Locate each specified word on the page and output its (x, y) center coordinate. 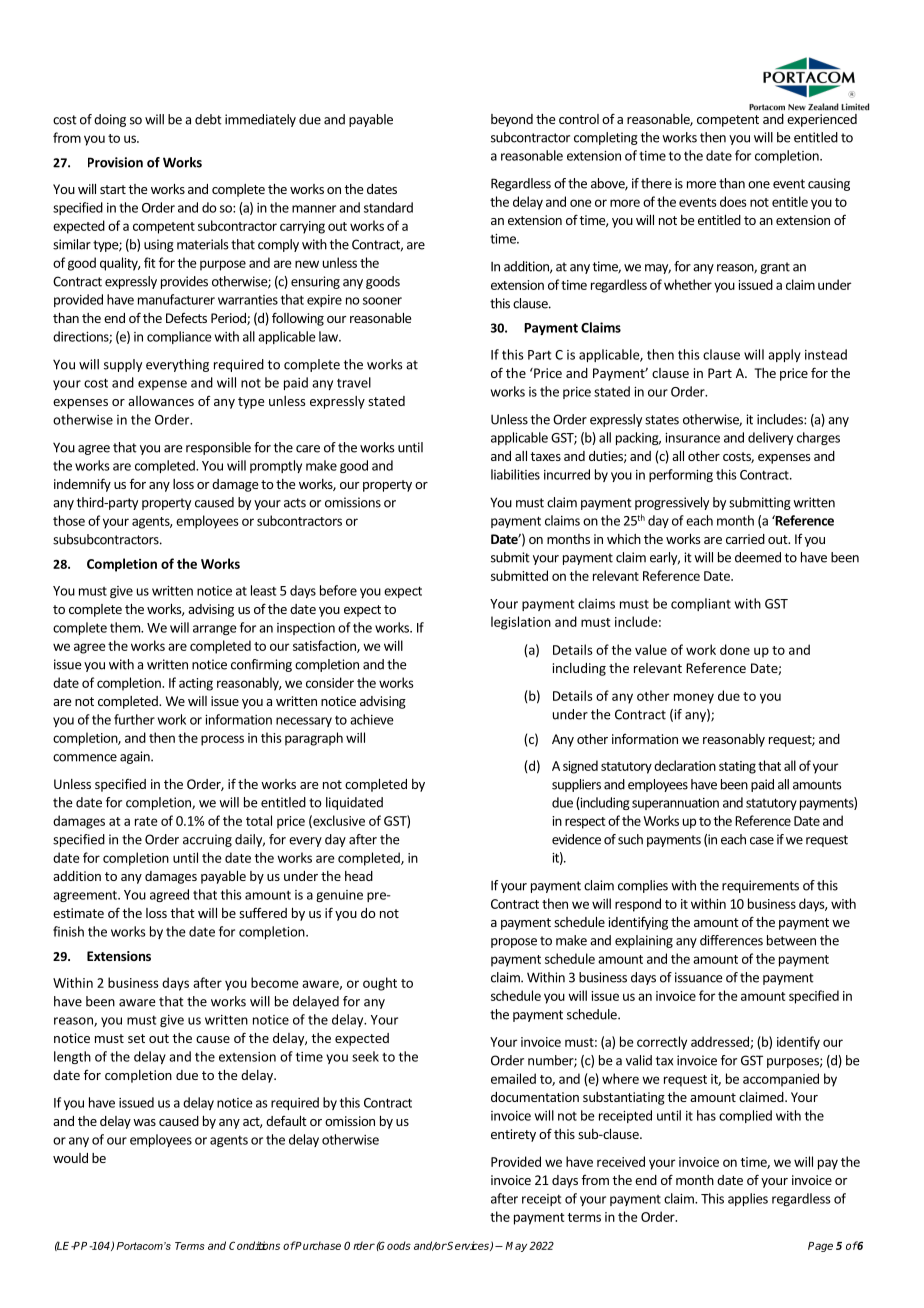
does (733, 201)
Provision (115, 162)
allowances (161, 401)
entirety (513, 1135)
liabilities (515, 474)
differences (731, 940)
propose (514, 943)
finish (68, 931)
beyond (512, 120)
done (735, 649)
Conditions (254, 1245)
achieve (372, 719)
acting (196, 684)
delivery (770, 438)
